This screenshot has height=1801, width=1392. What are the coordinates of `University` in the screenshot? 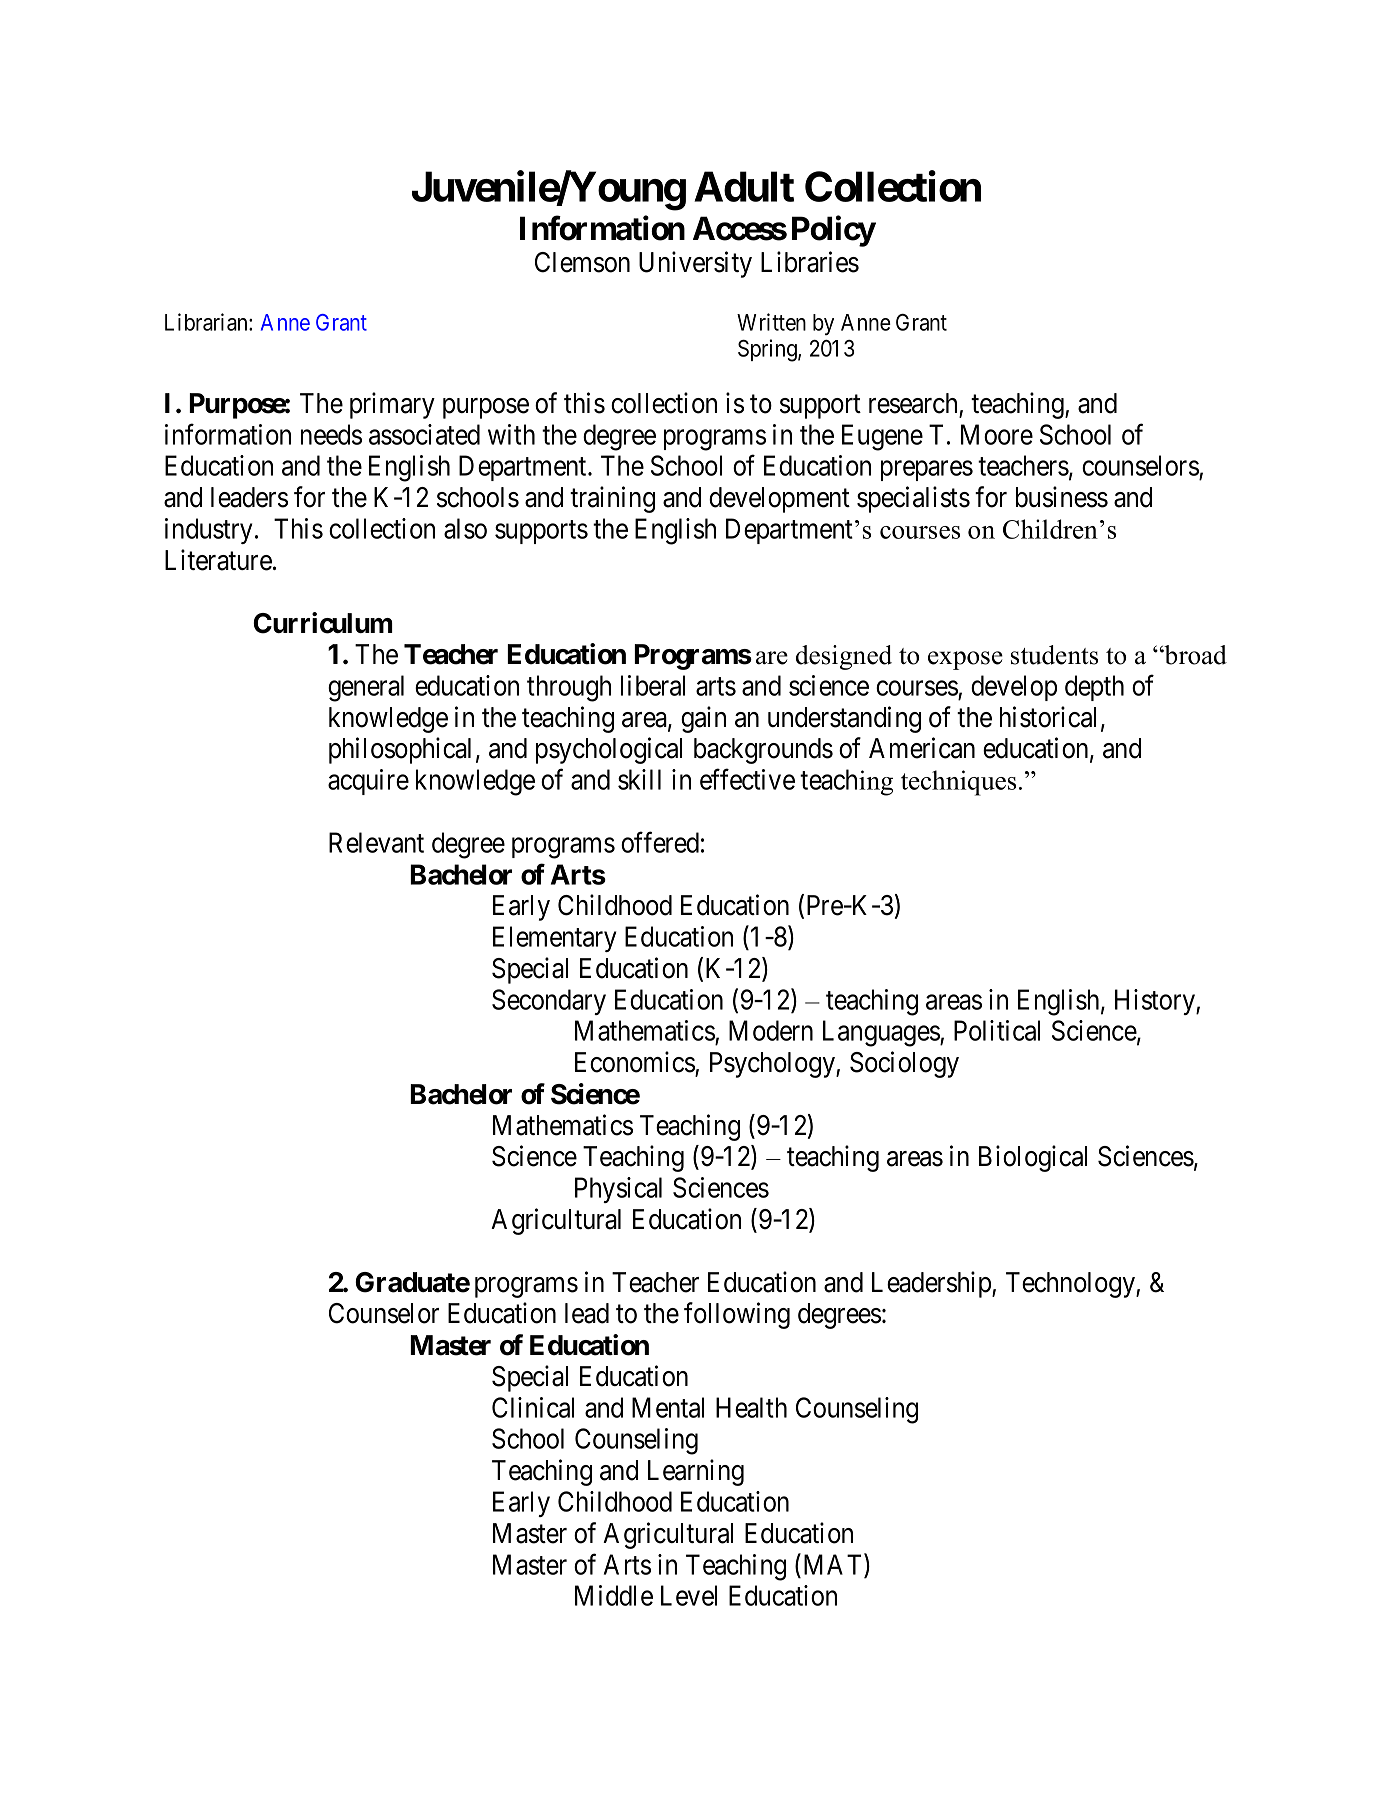 It's located at (695, 264).
